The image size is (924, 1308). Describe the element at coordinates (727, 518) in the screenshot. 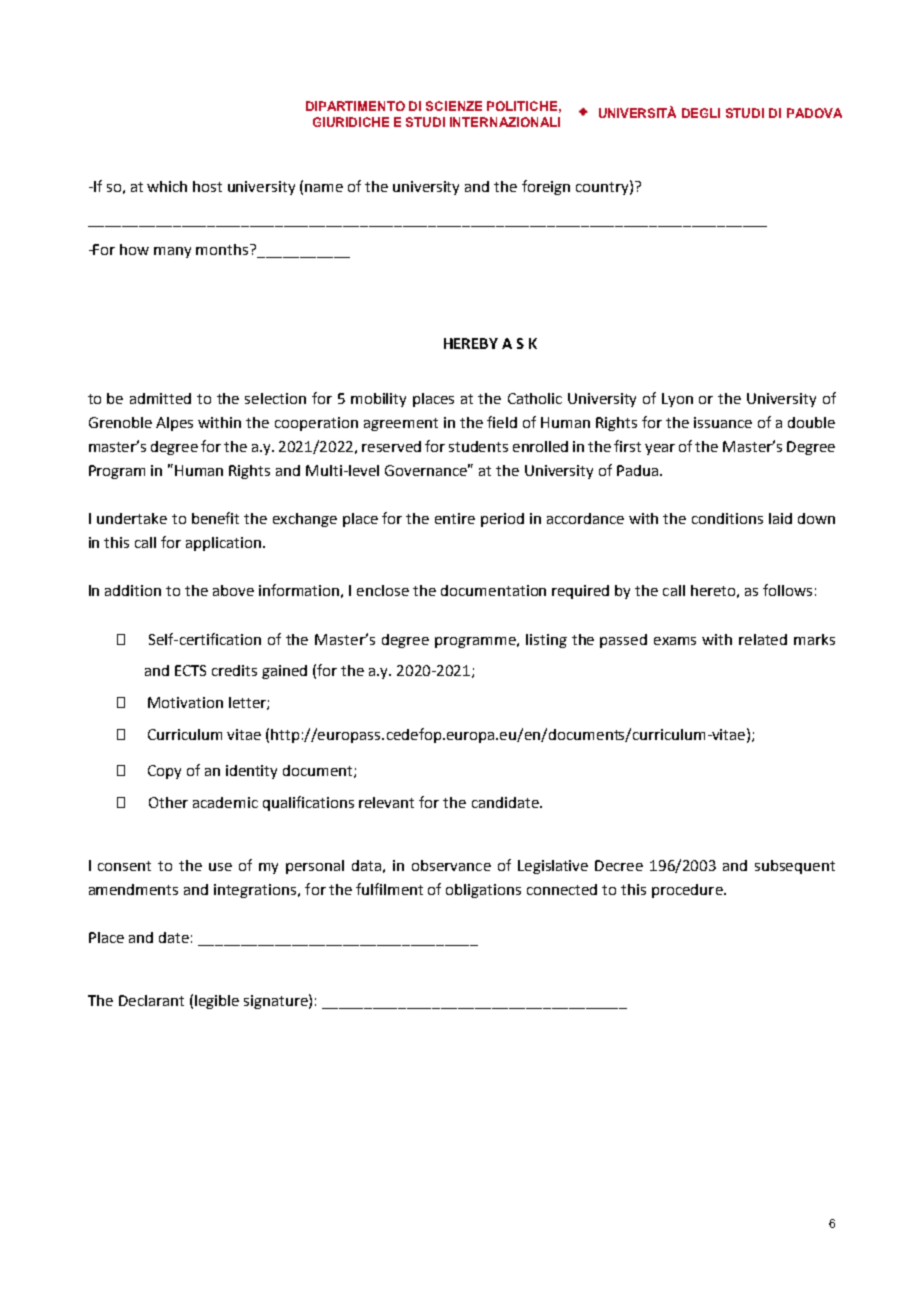

I see `conditions` at that location.
